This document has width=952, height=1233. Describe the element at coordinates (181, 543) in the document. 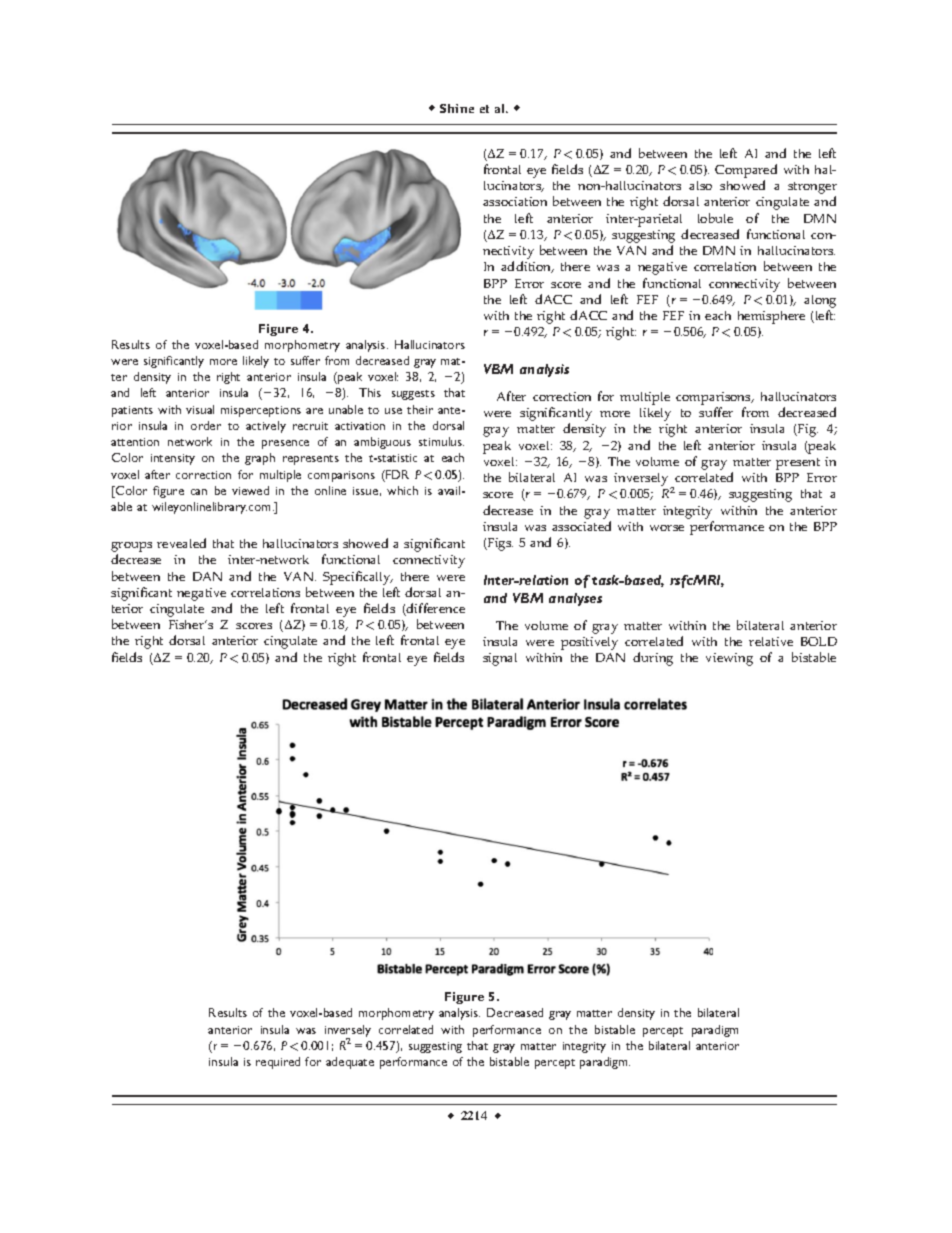

I see `revealed` at that location.
